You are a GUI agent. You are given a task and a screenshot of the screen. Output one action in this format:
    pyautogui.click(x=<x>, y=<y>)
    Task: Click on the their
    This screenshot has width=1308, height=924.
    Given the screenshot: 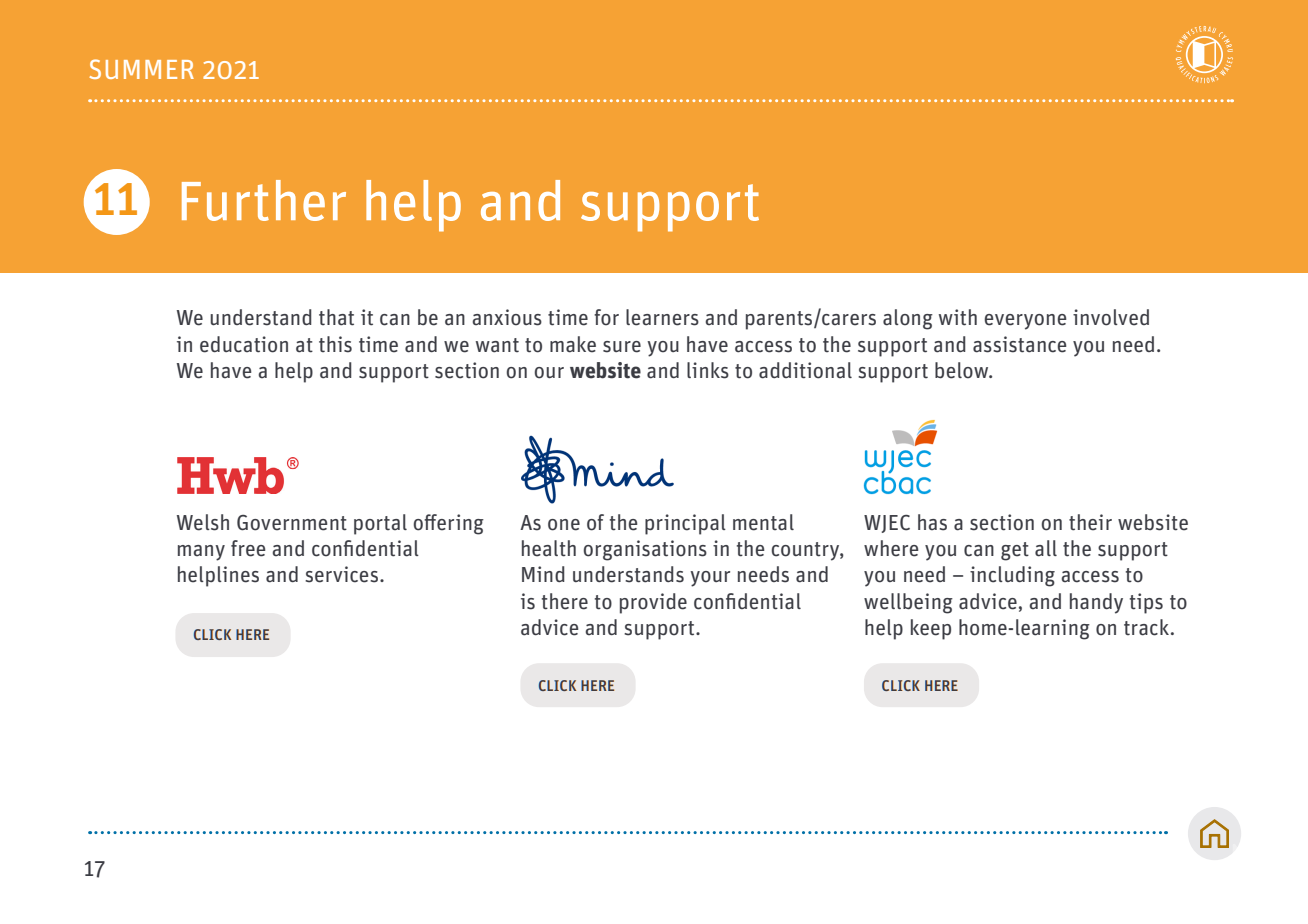 What is the action you would take?
    pyautogui.click(x=1090, y=522)
